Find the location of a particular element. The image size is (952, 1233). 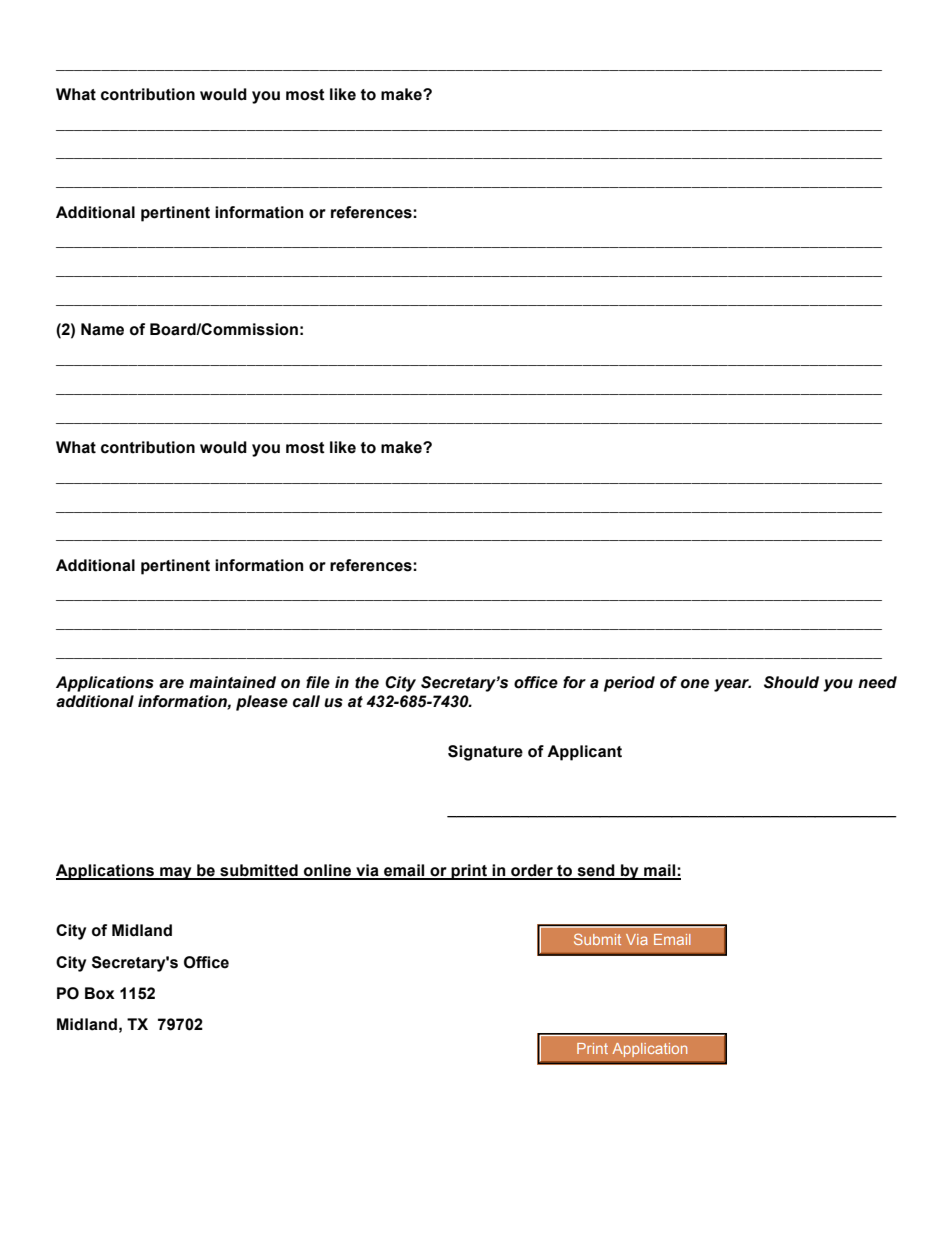

order is located at coordinates (532, 871).
